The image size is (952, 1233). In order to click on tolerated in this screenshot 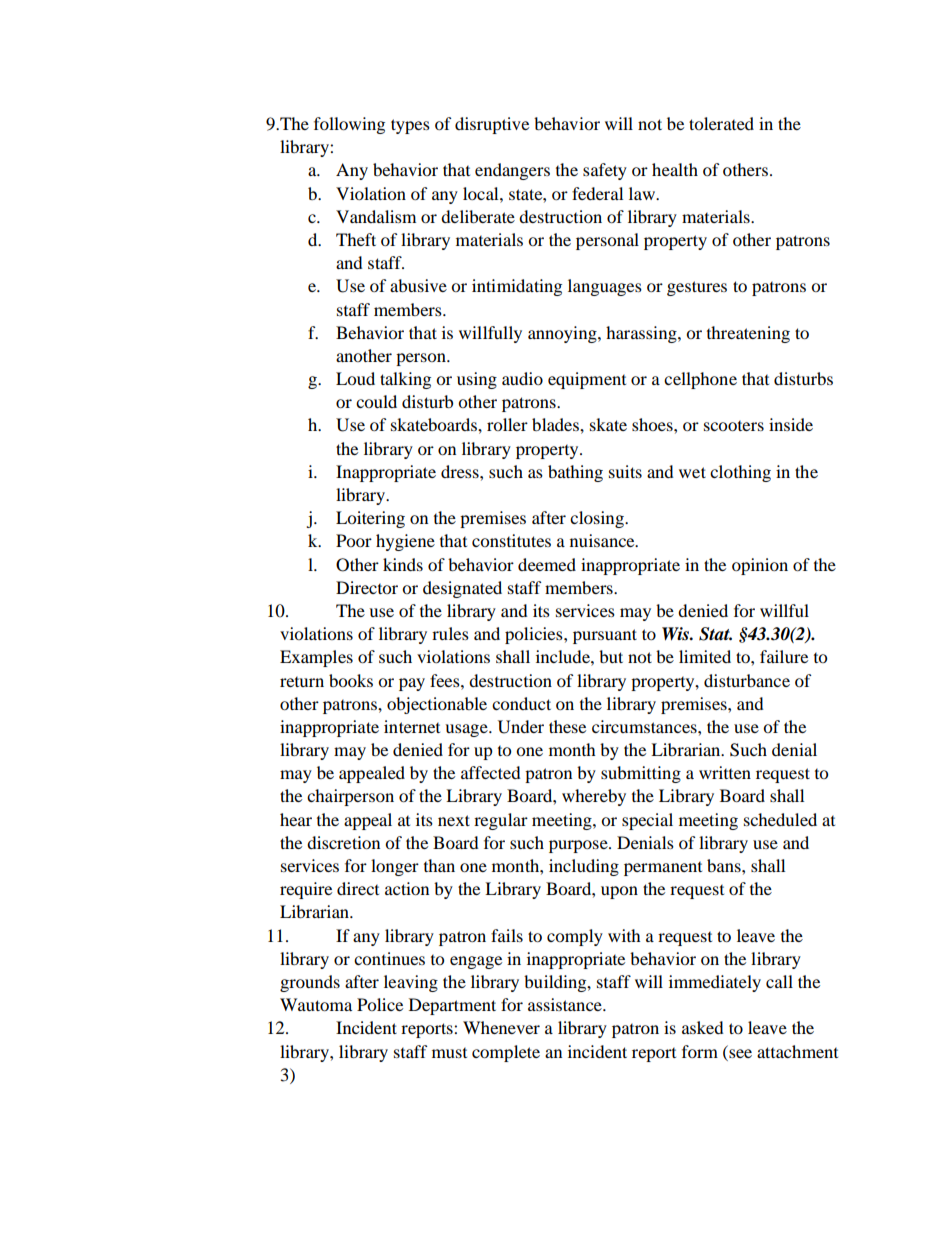, I will do `click(721, 123)`.
